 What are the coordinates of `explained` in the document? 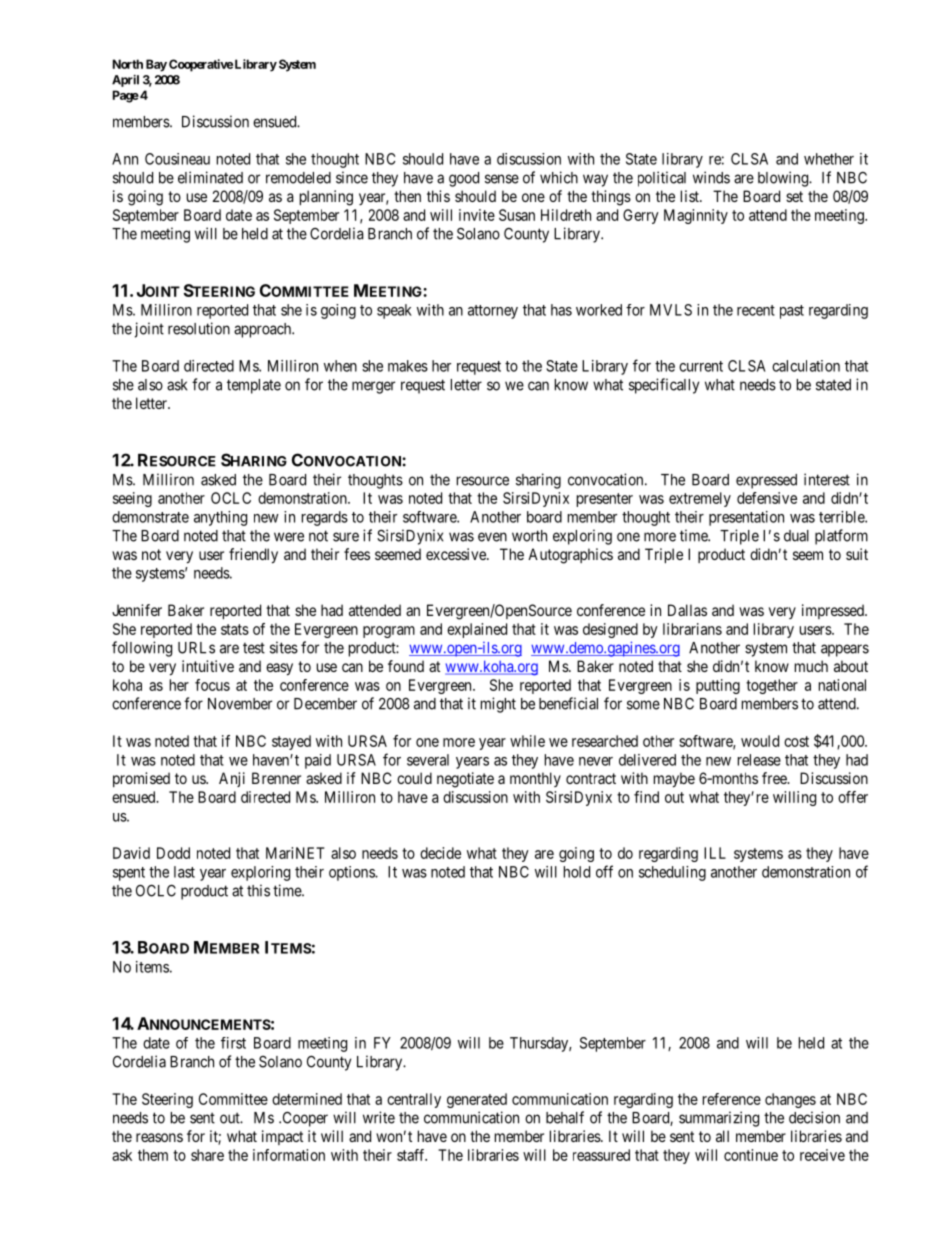 It's located at (477, 630).
